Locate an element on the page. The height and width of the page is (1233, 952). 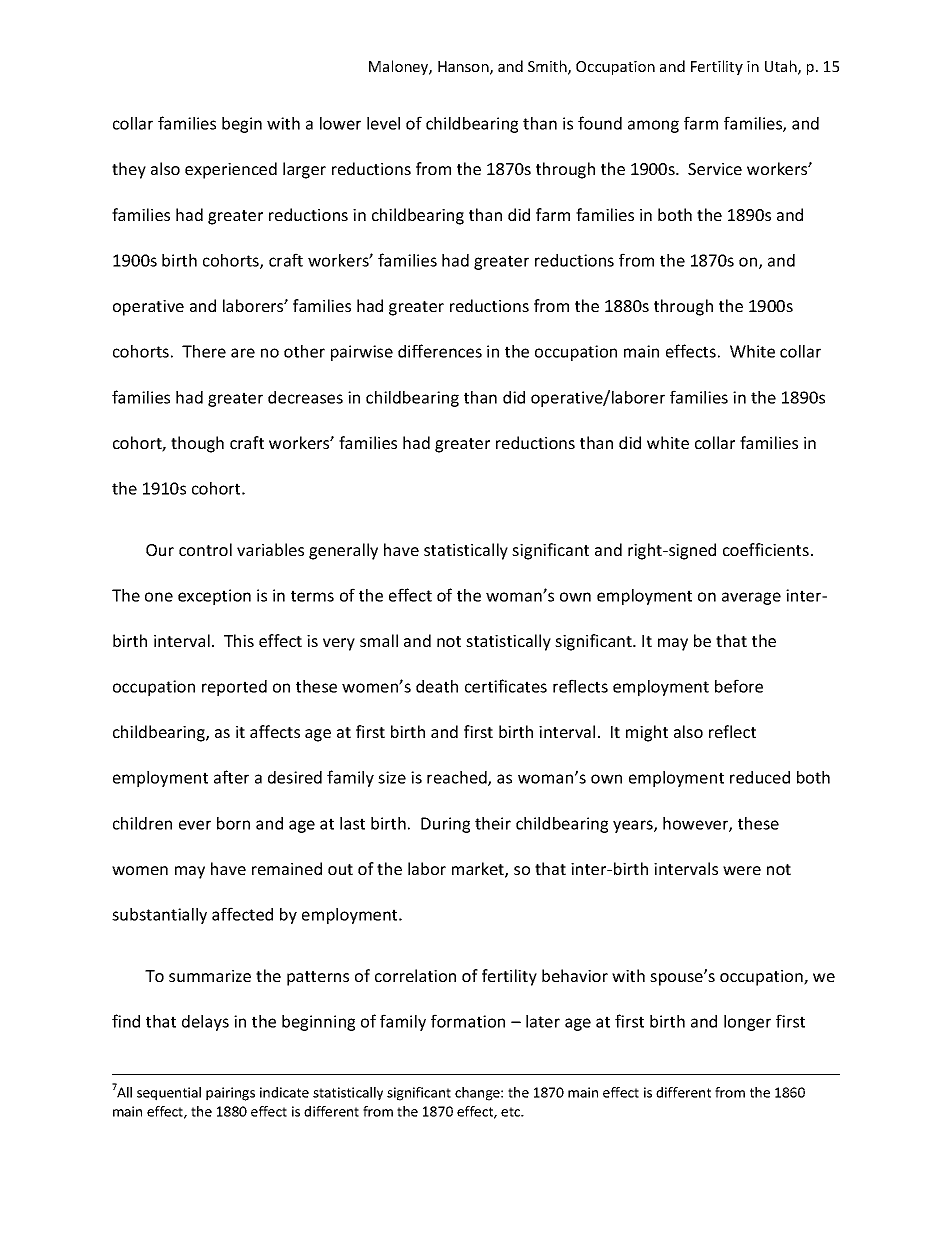
Service is located at coordinates (715, 169).
